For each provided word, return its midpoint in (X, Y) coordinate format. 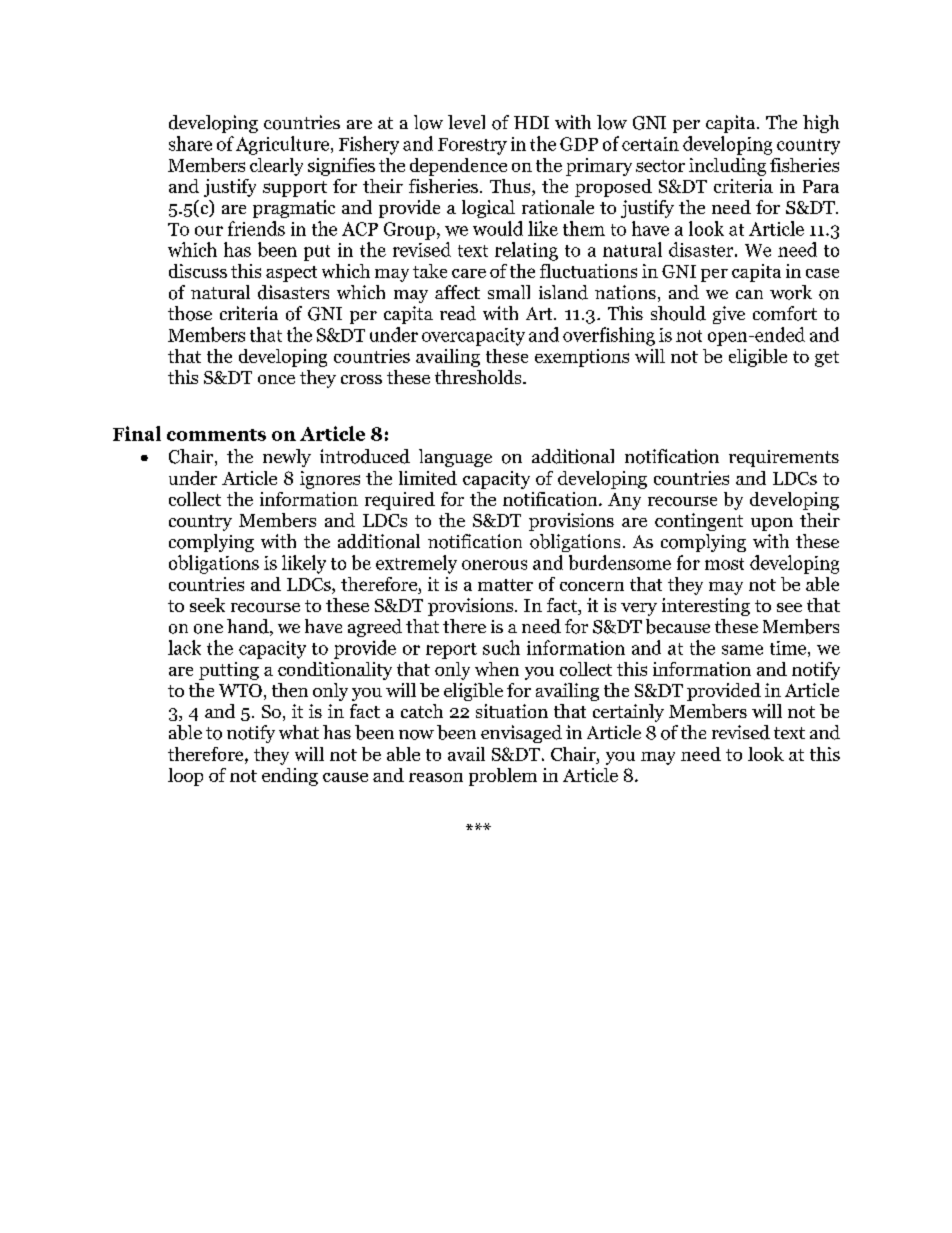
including (727, 167)
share (190, 143)
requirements (784, 458)
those (190, 313)
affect (457, 292)
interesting (706, 607)
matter (505, 585)
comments (216, 435)
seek (207, 605)
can (749, 294)
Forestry (472, 146)
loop (185, 777)
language (455, 458)
